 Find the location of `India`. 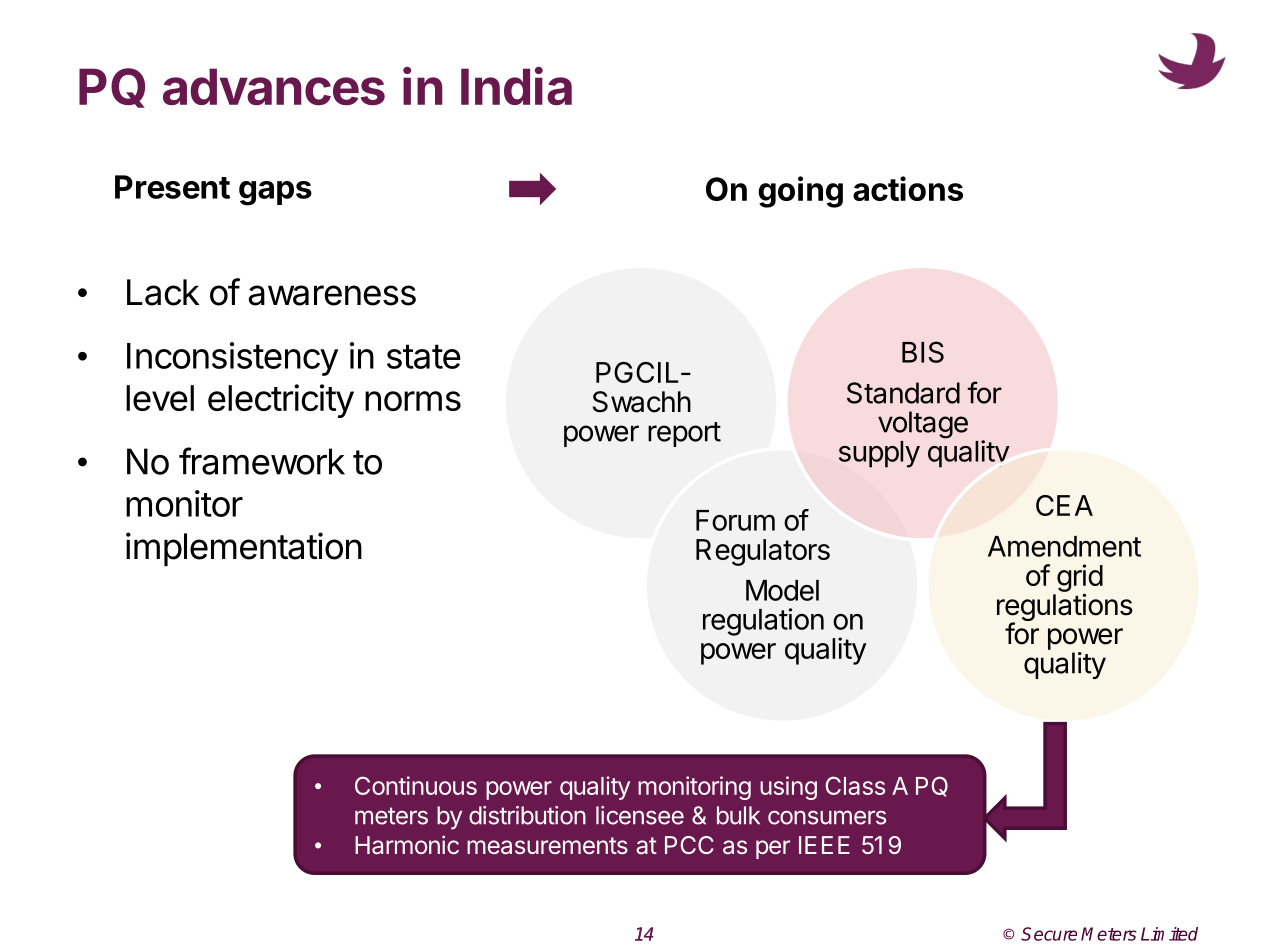

India is located at coordinates (516, 86).
